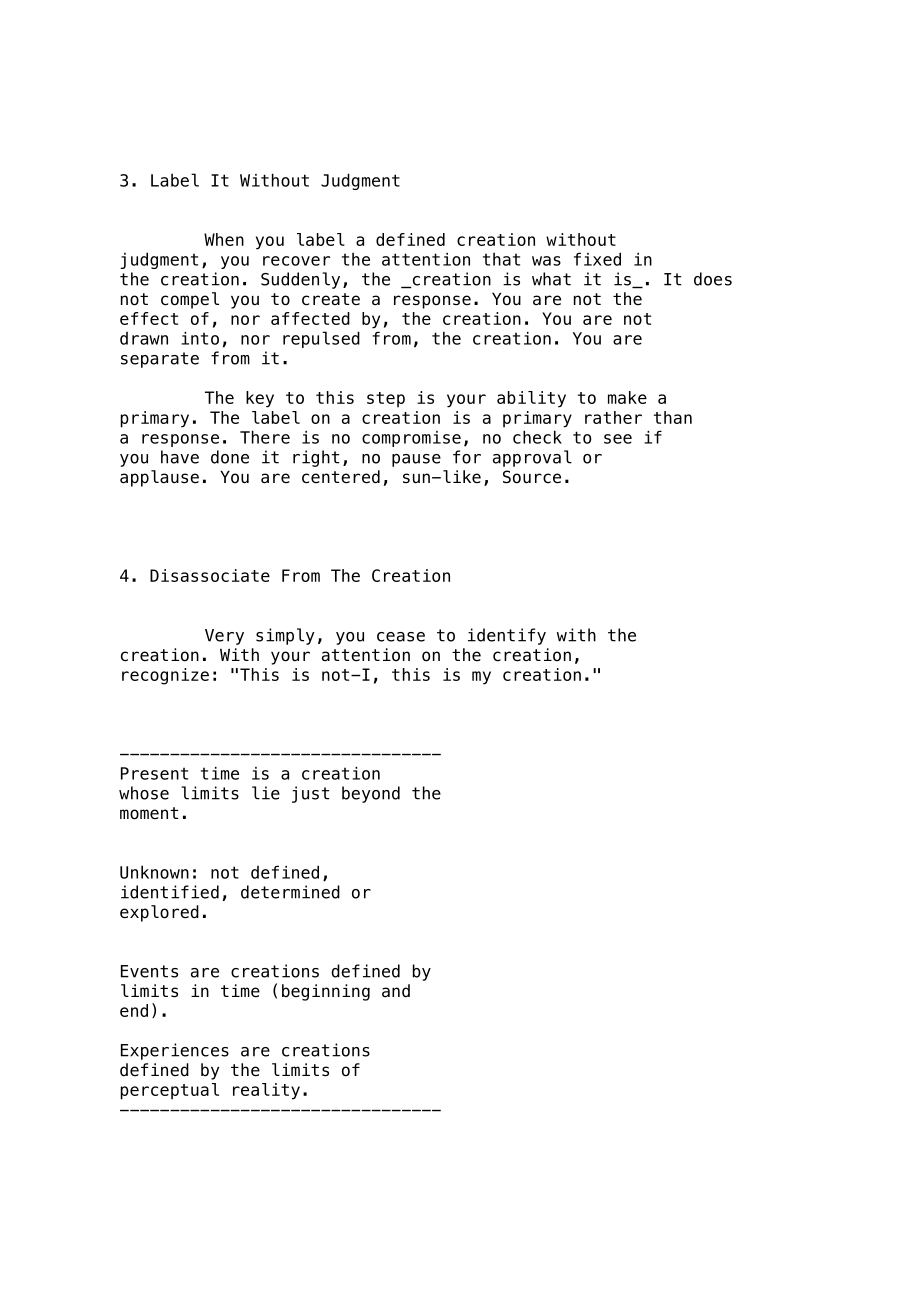  I want to click on than, so click(673, 417).
